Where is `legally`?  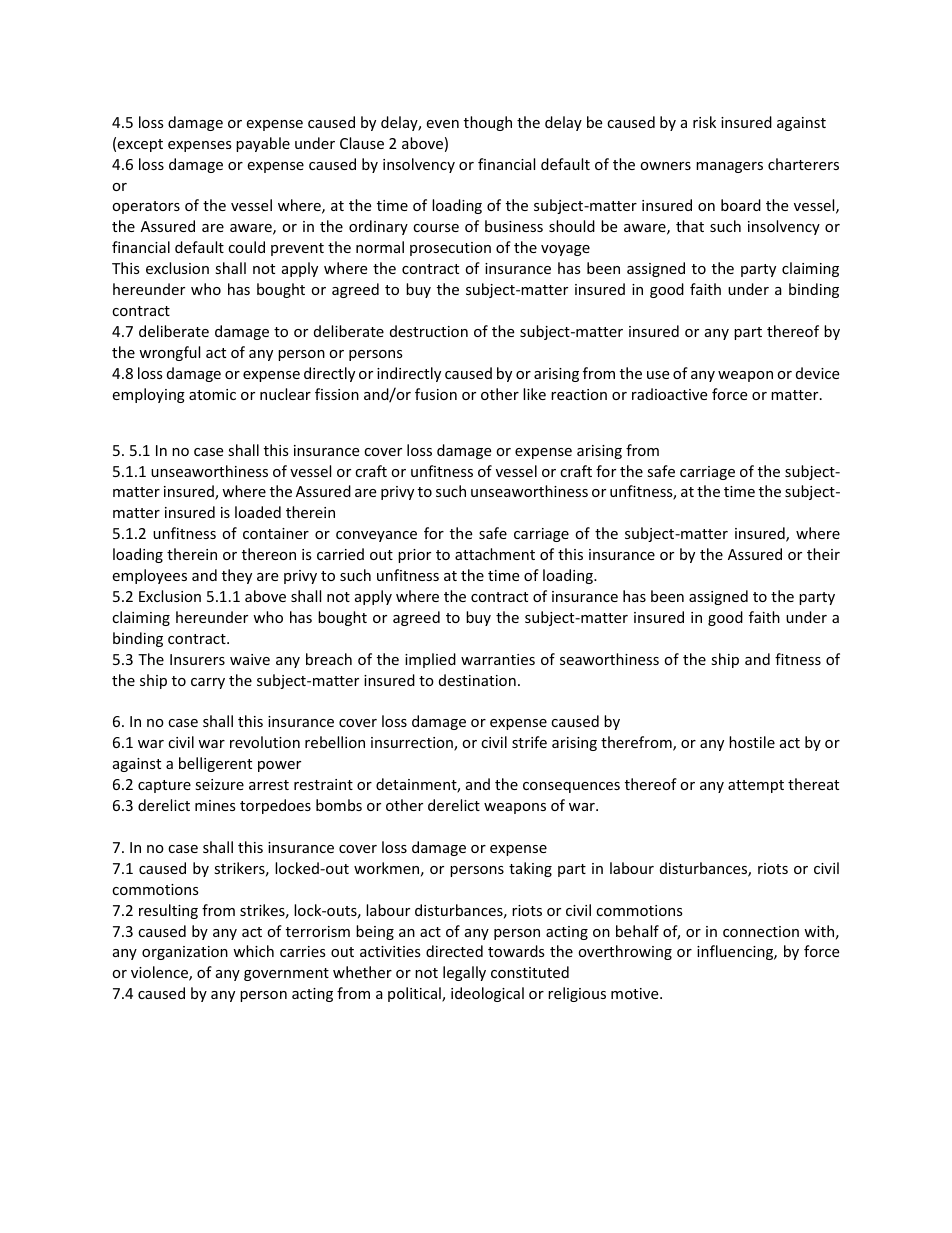 legally is located at coordinates (464, 973).
